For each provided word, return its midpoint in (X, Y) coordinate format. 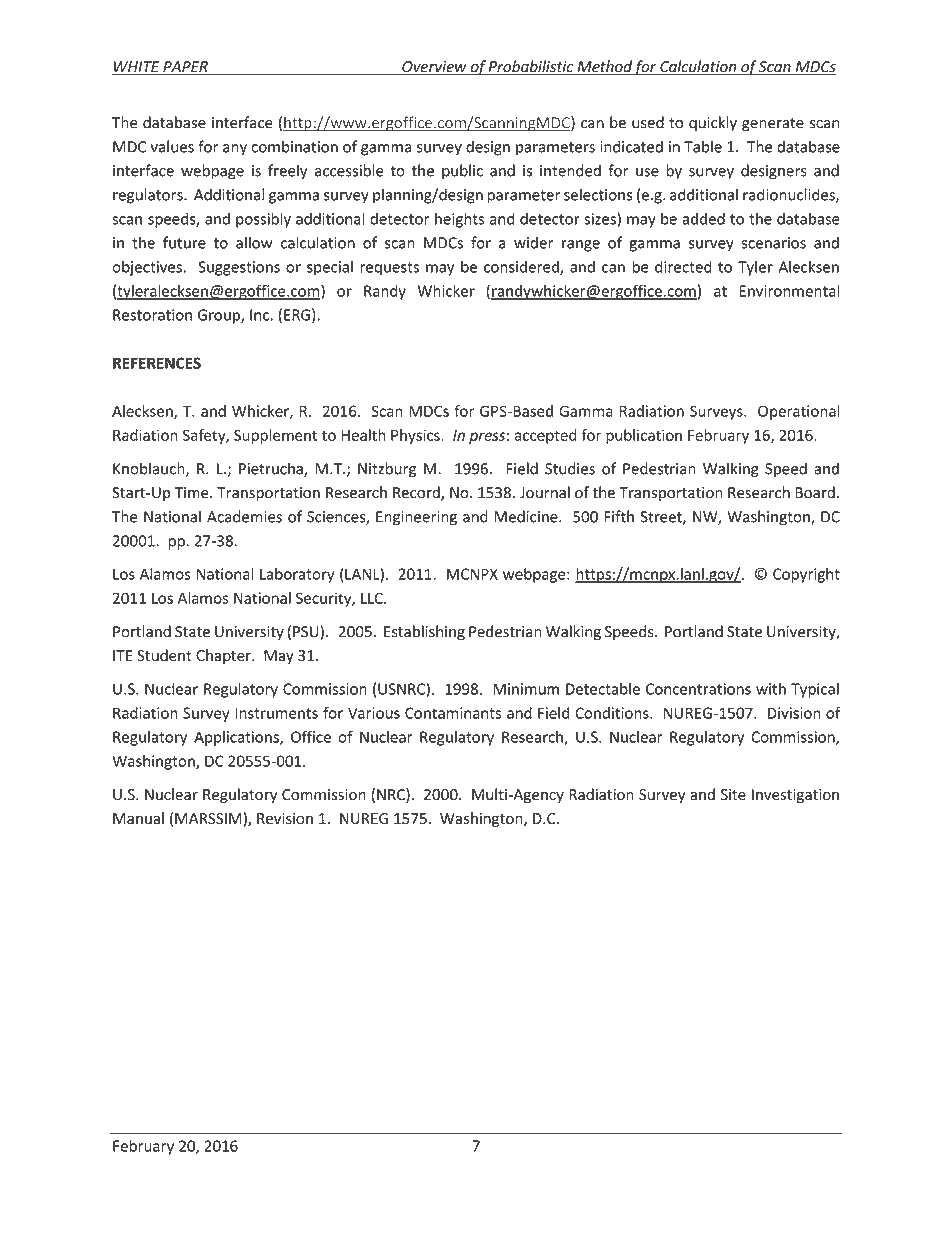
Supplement (275, 436)
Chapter (224, 656)
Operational (799, 412)
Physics (416, 436)
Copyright (806, 575)
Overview (434, 68)
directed (683, 266)
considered (522, 267)
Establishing (424, 633)
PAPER (185, 68)
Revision (285, 818)
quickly (713, 124)
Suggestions (239, 268)
